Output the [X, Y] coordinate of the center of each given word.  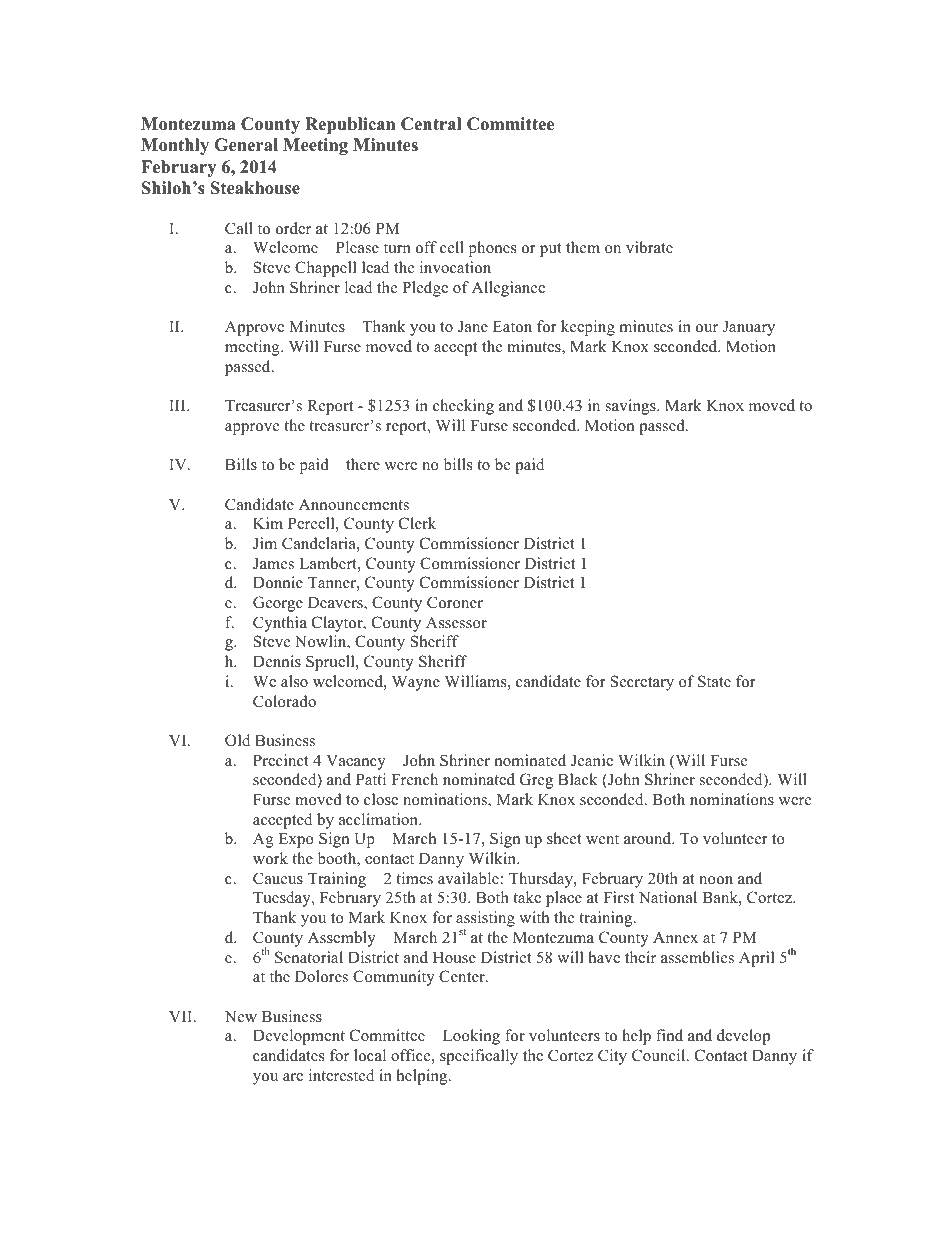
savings [632, 407]
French [414, 779]
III [178, 405]
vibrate [649, 247]
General [246, 145]
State [714, 681]
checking [463, 407]
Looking [471, 1037]
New [241, 1016]
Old [237, 740]
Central [431, 124]
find [669, 1035]
